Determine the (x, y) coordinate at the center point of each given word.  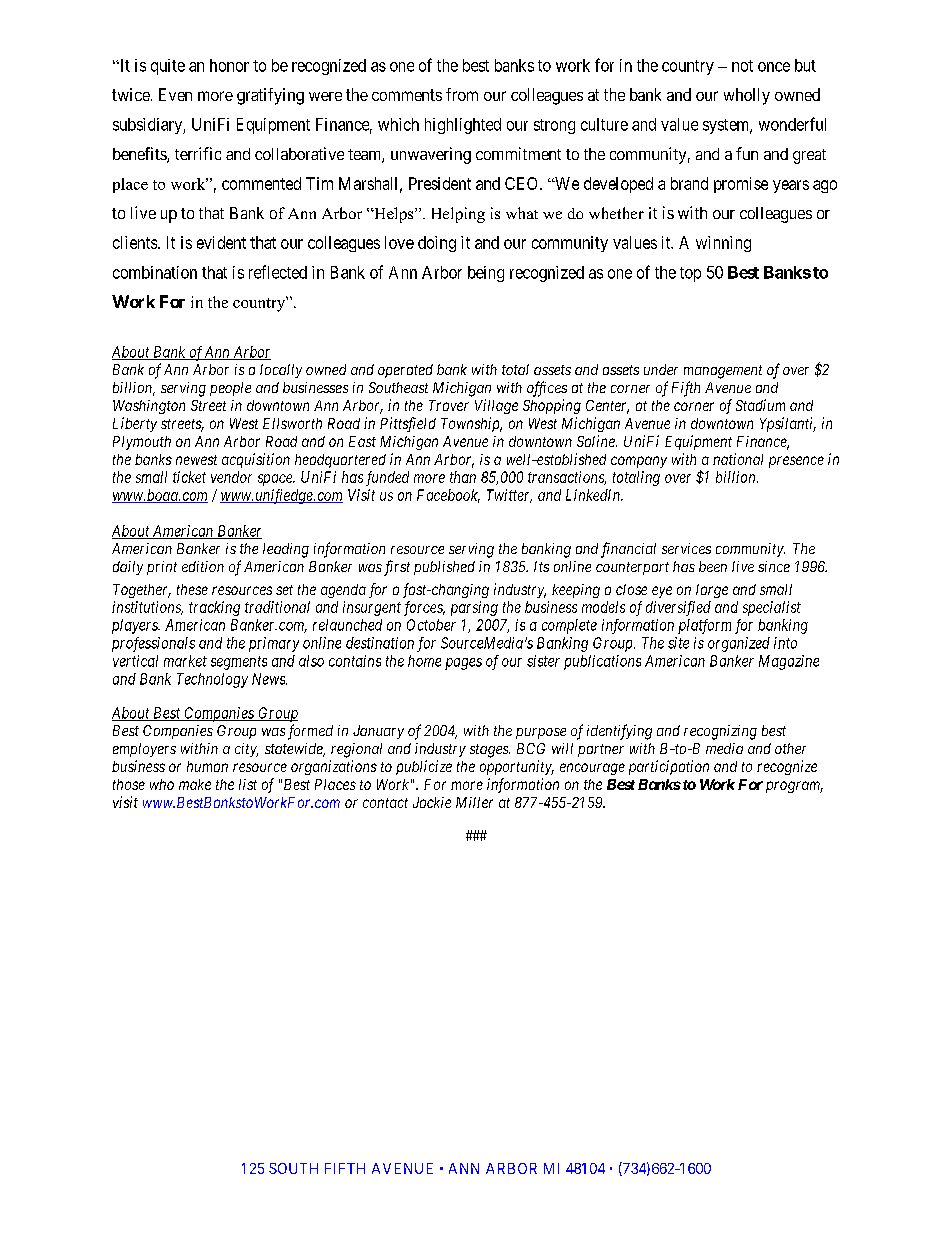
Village (496, 406)
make (195, 784)
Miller (474, 802)
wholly (747, 96)
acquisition (256, 460)
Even (175, 94)
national (738, 459)
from (462, 94)
